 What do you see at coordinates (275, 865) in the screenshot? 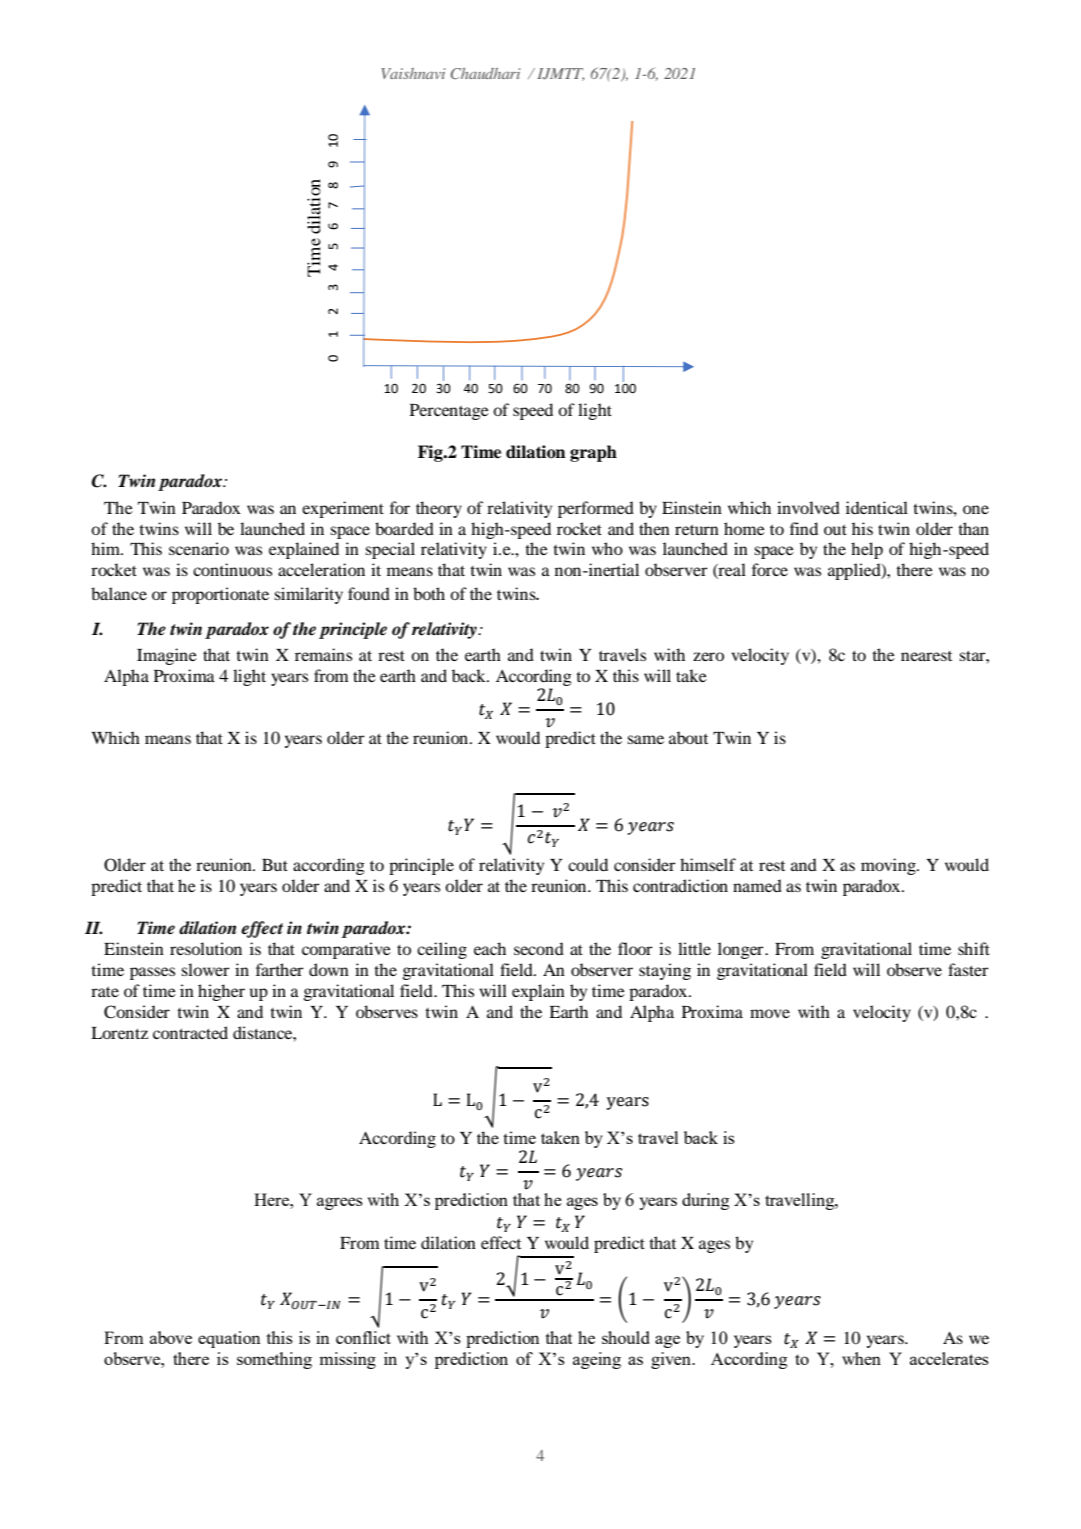
I see `But` at bounding box center [275, 865].
